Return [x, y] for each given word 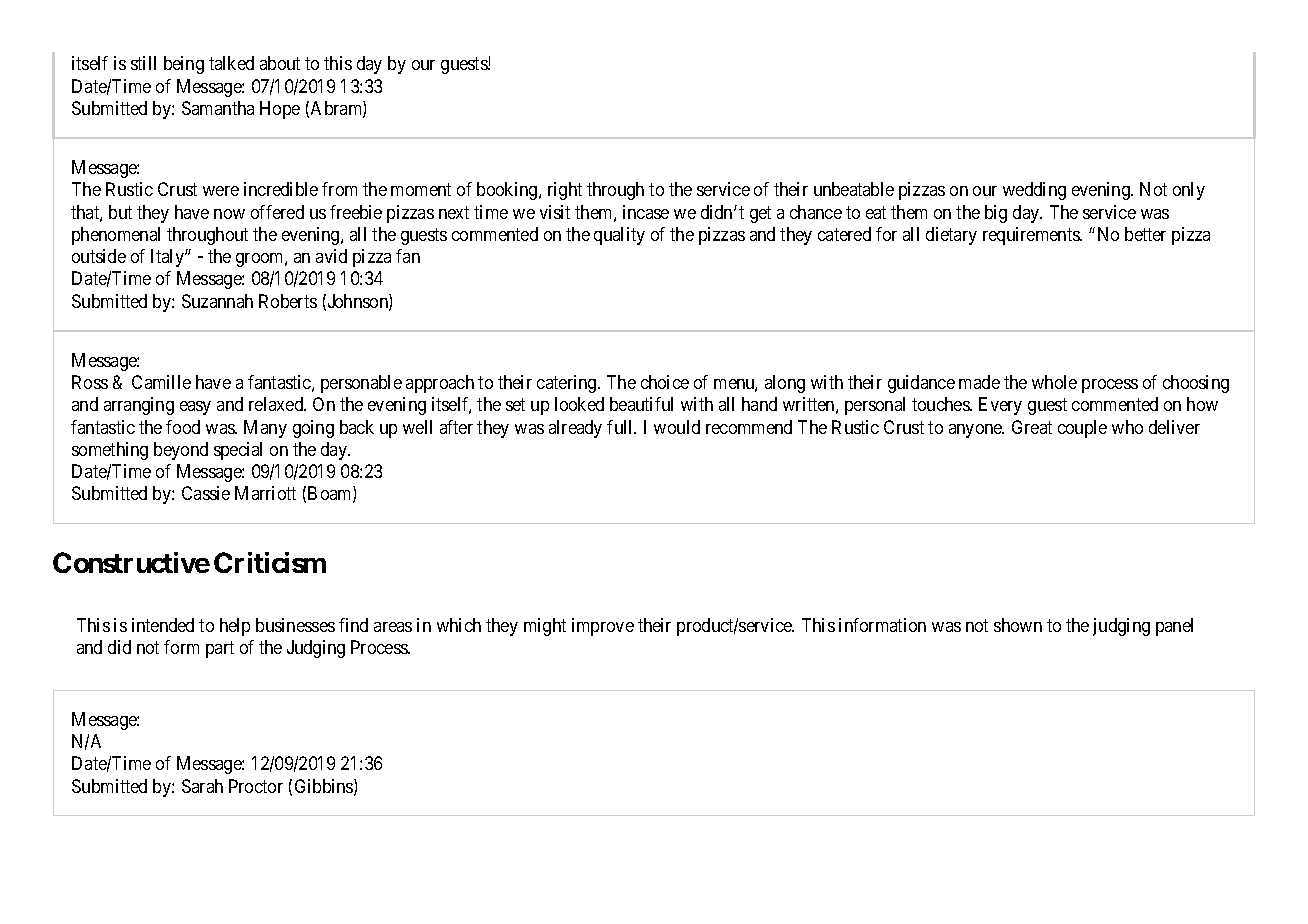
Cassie [206, 493]
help [235, 627]
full [621, 427]
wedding [1034, 191]
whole [1054, 382]
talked [231, 63]
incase [646, 212]
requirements [1032, 236]
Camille [161, 382]
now [229, 214]
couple [1082, 429]
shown [1018, 625]
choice [665, 382]
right [565, 191]
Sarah [202, 786]
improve [603, 627]
